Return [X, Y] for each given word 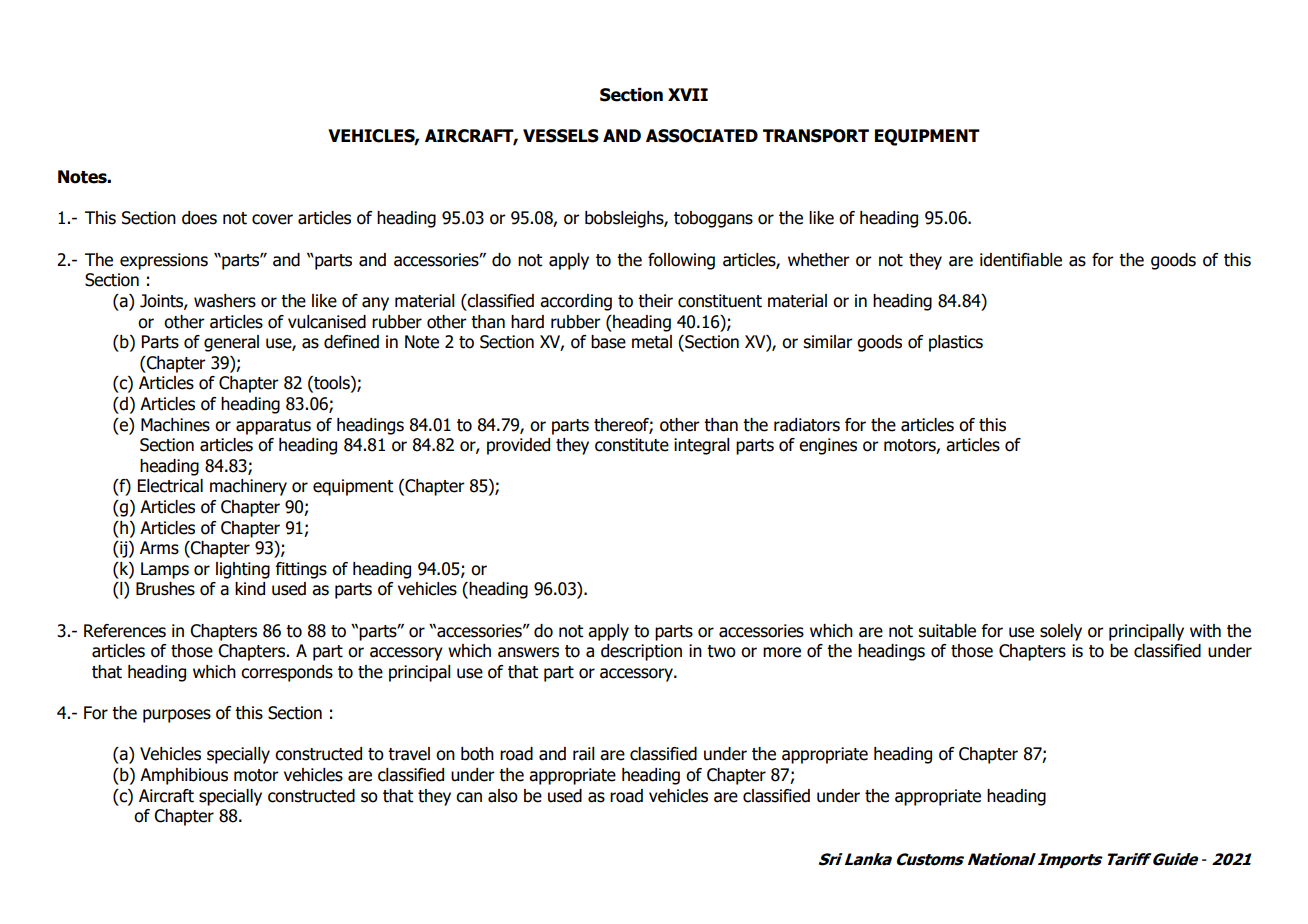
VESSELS [561, 136]
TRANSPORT [816, 136]
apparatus [273, 427]
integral [702, 446]
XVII [688, 94]
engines [828, 446]
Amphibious [184, 776]
